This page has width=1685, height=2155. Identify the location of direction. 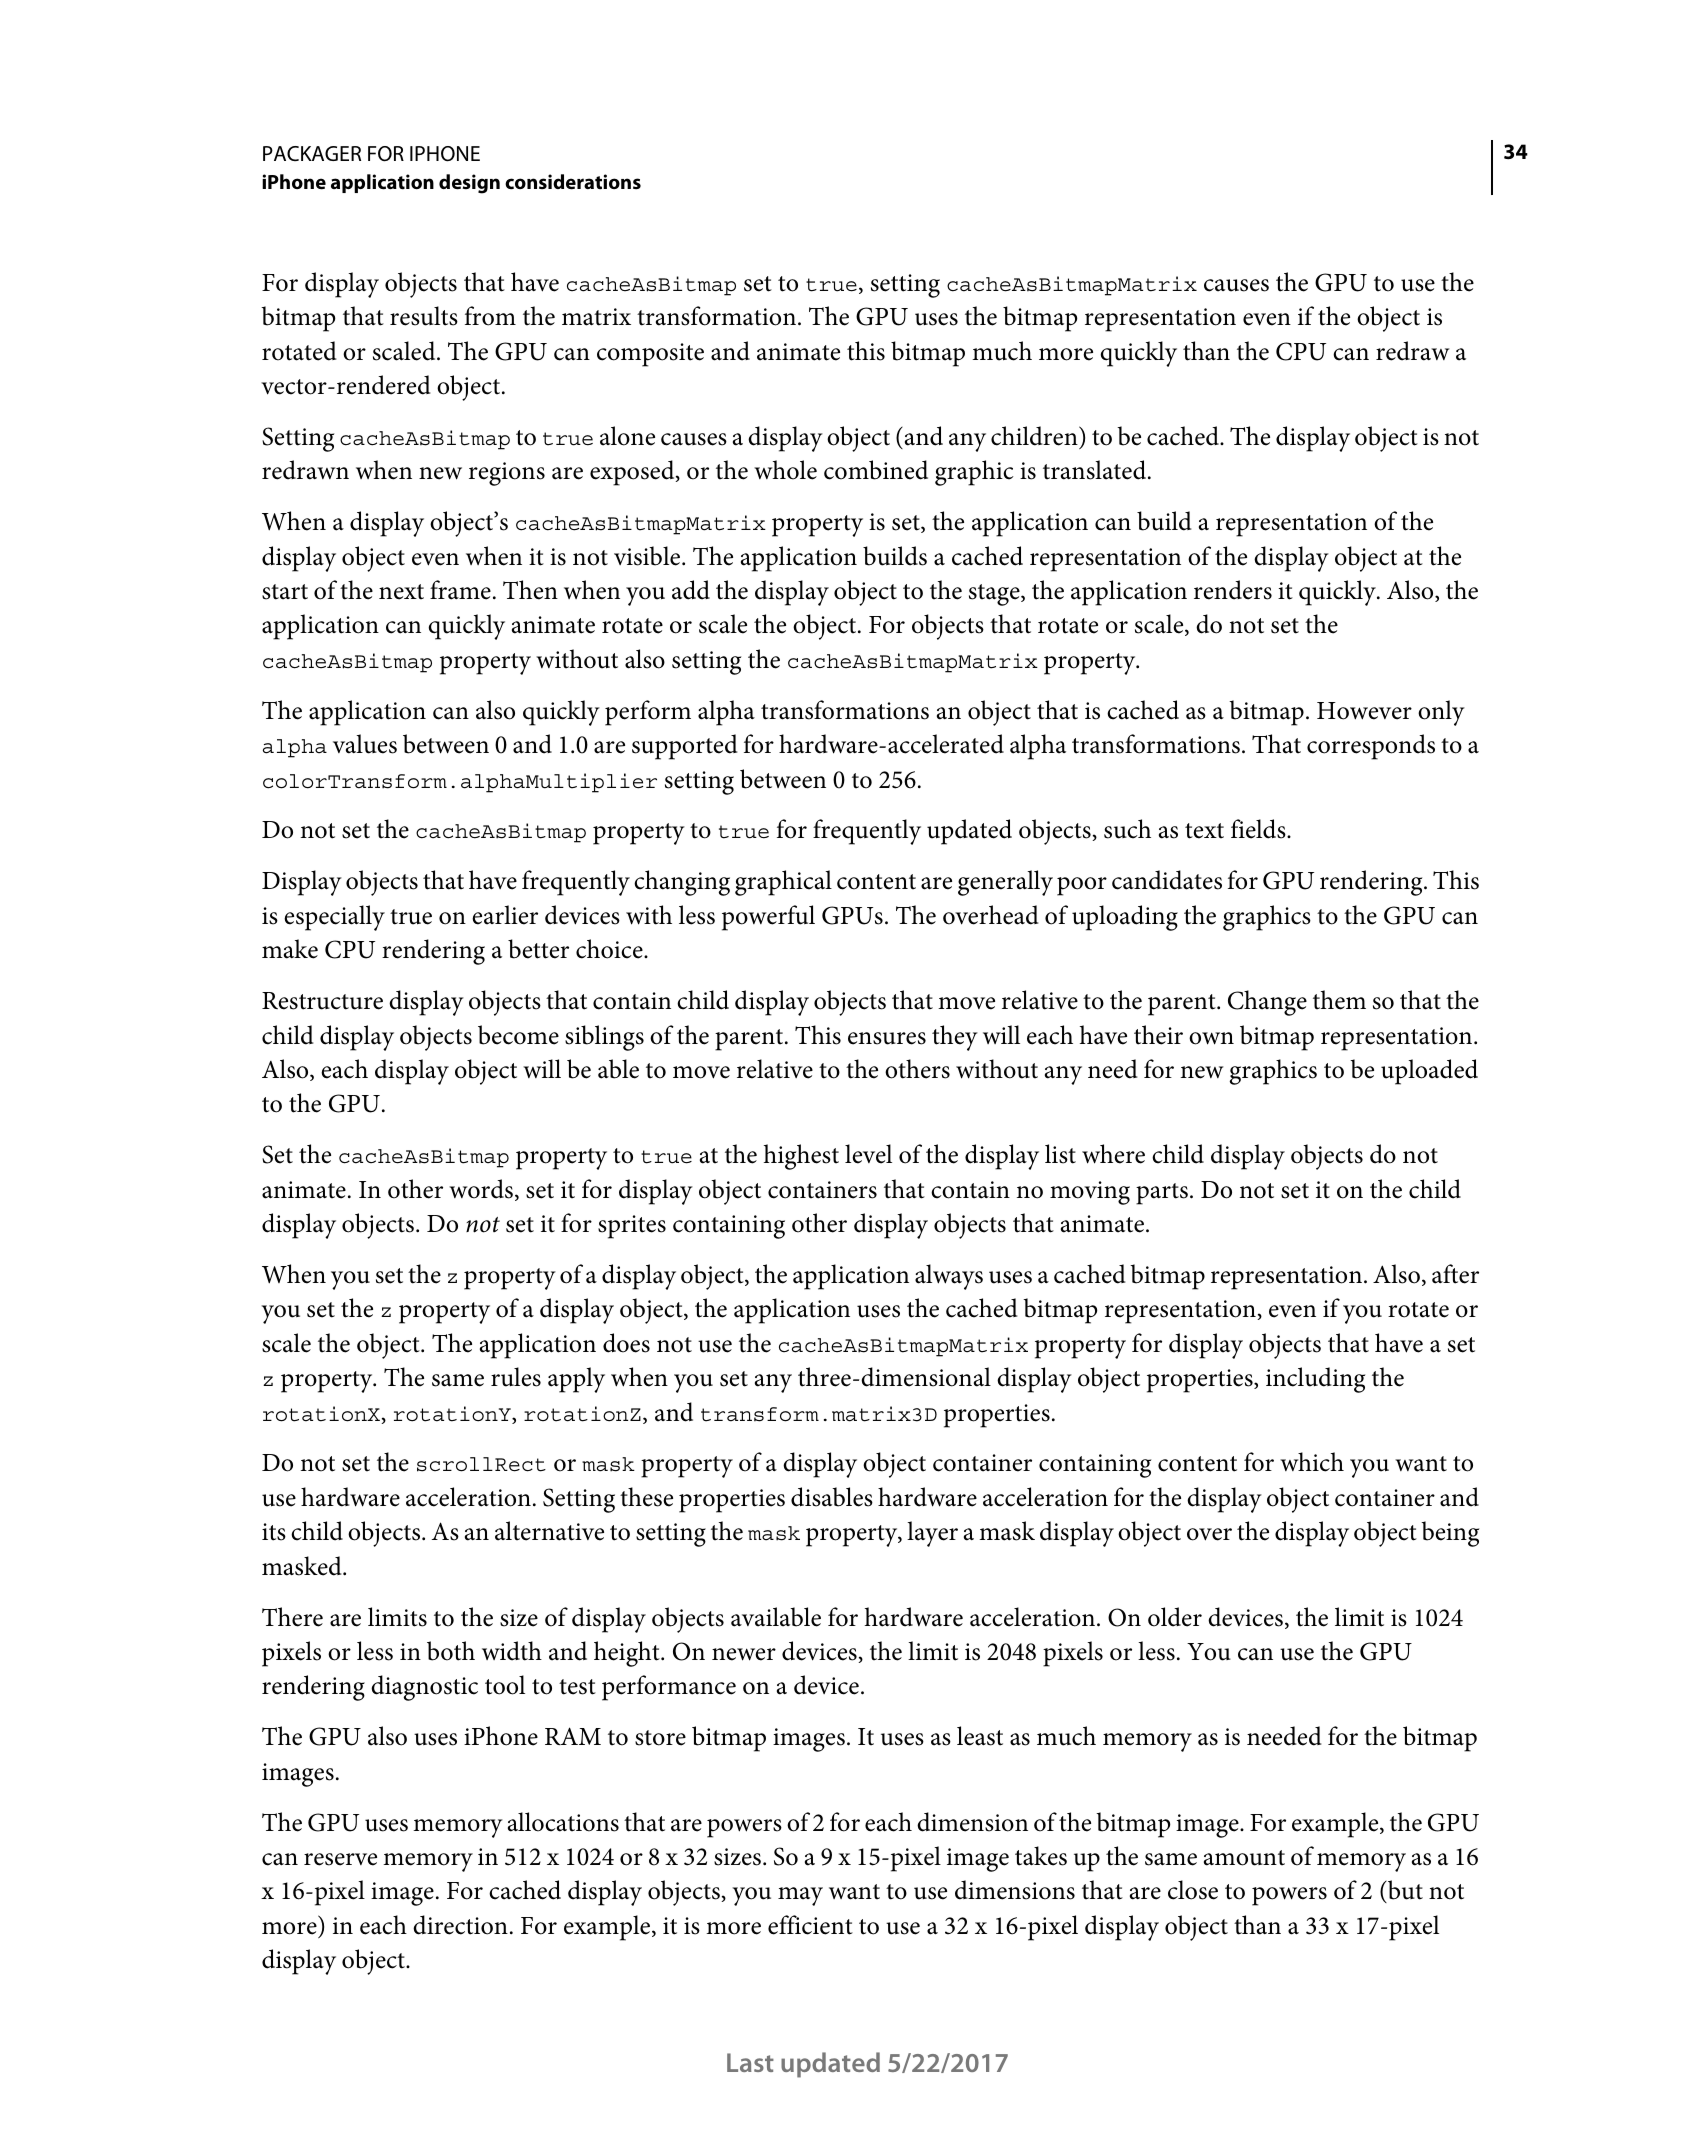
(460, 1925).
